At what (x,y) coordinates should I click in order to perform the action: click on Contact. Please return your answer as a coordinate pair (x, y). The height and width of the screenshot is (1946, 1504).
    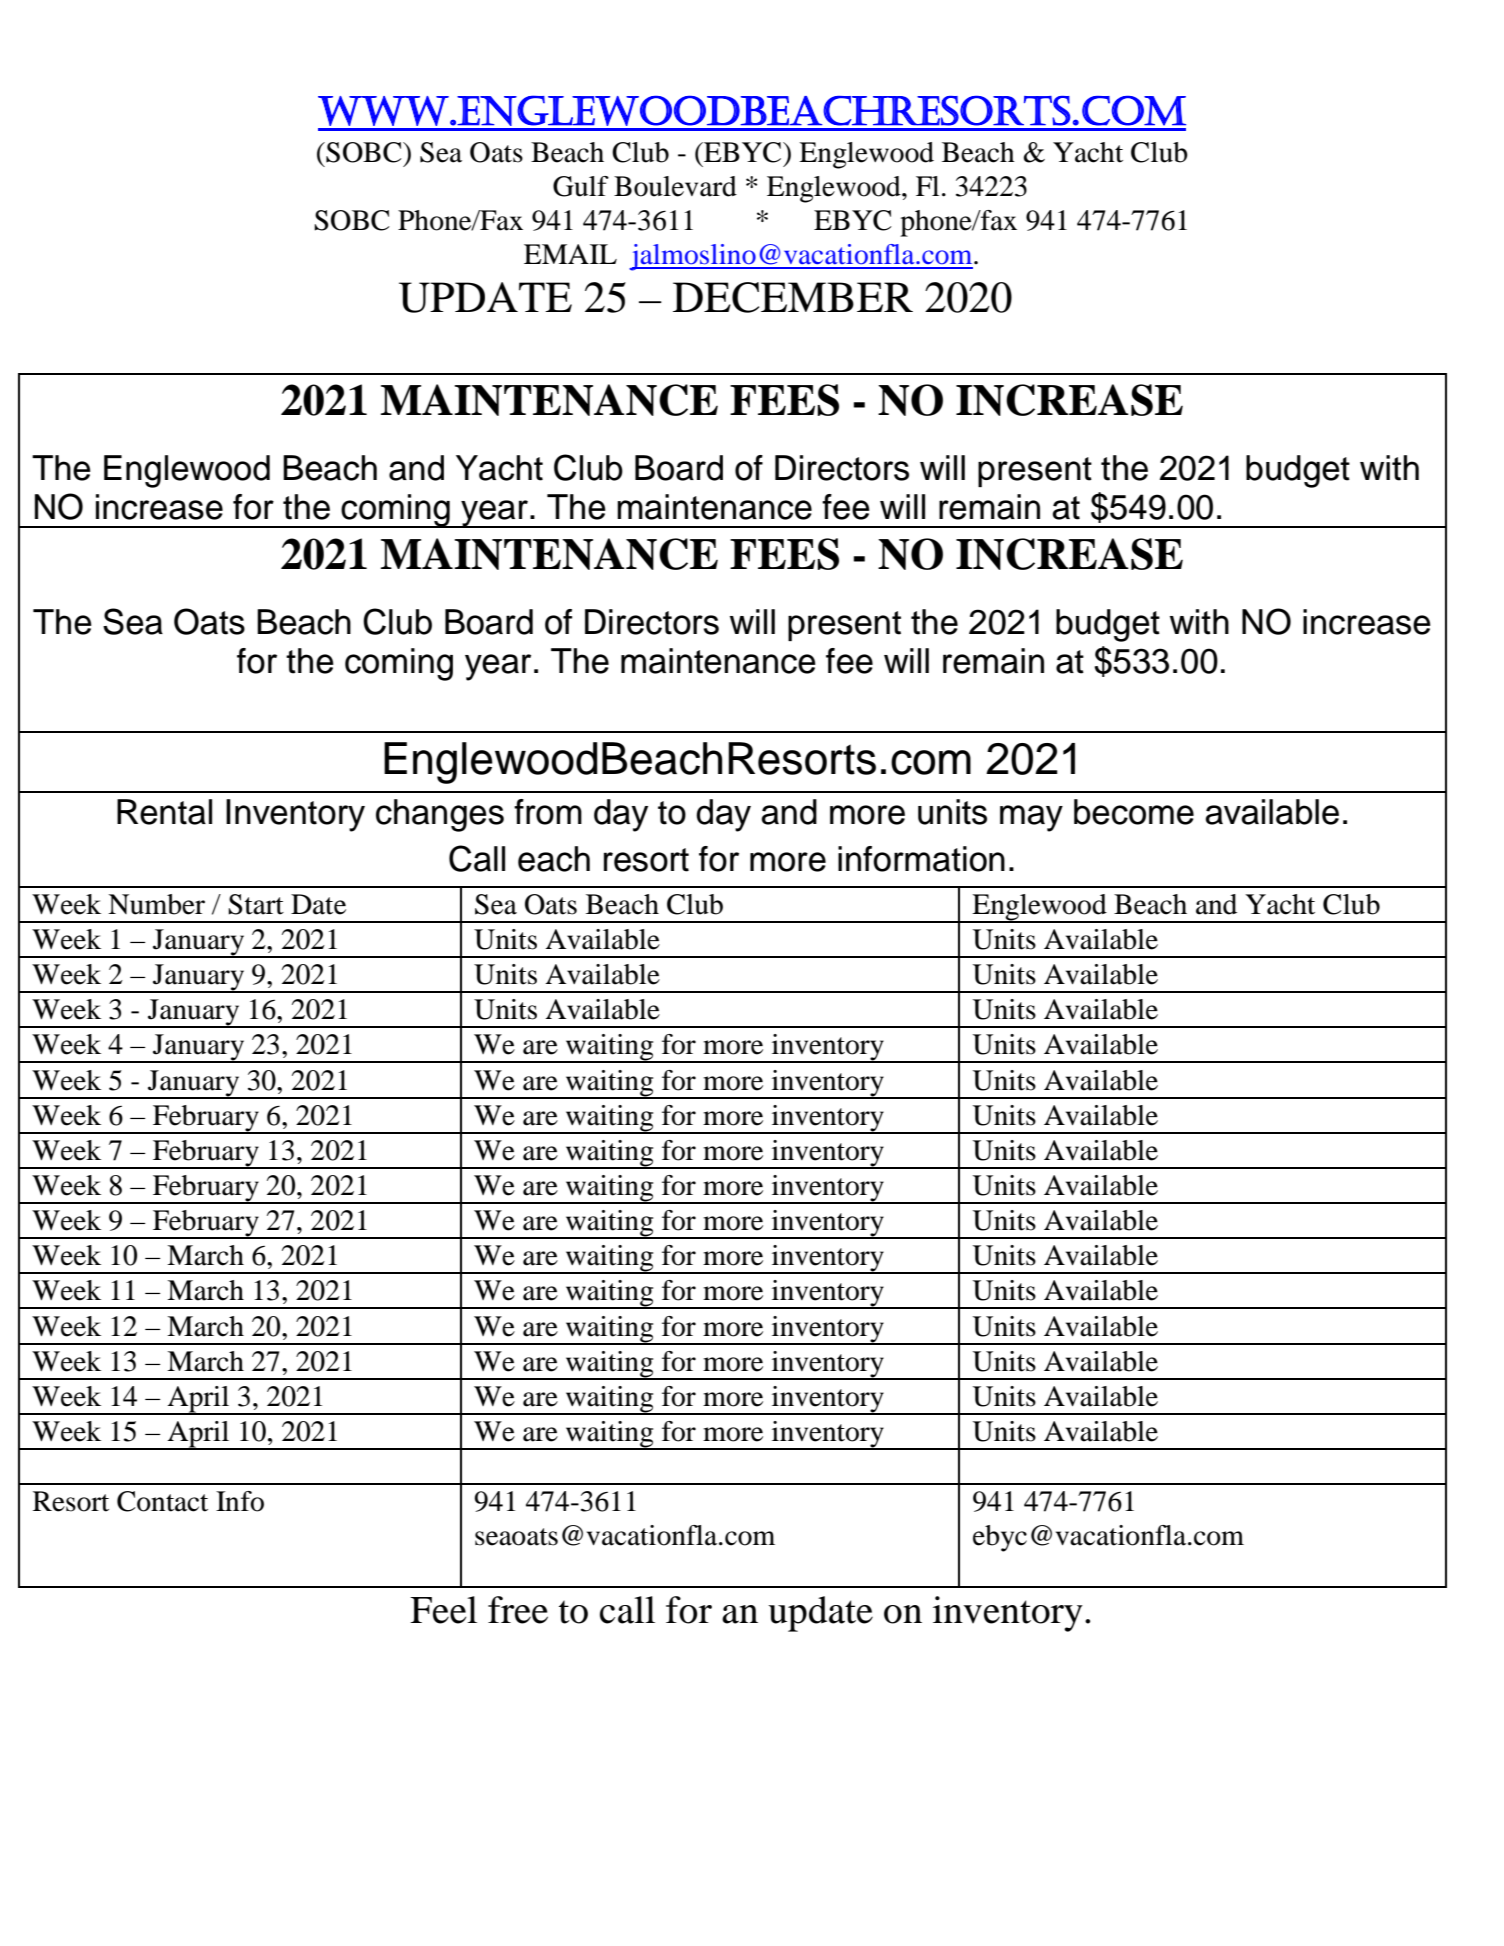
    Looking at the image, I should click on (162, 1501).
